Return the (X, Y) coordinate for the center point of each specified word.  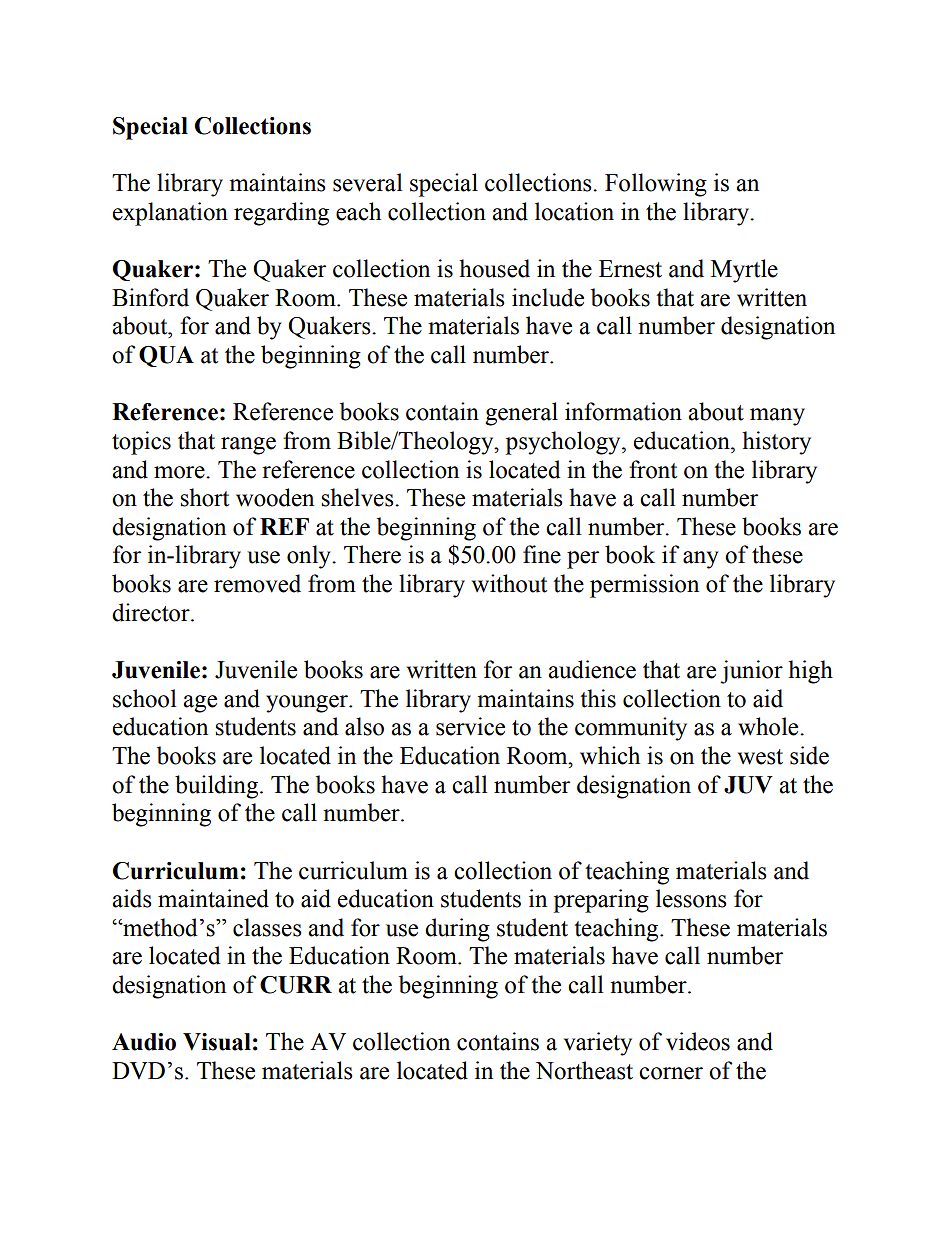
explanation (170, 214)
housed (494, 268)
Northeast (584, 1070)
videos (698, 1041)
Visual (217, 1042)
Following (656, 185)
